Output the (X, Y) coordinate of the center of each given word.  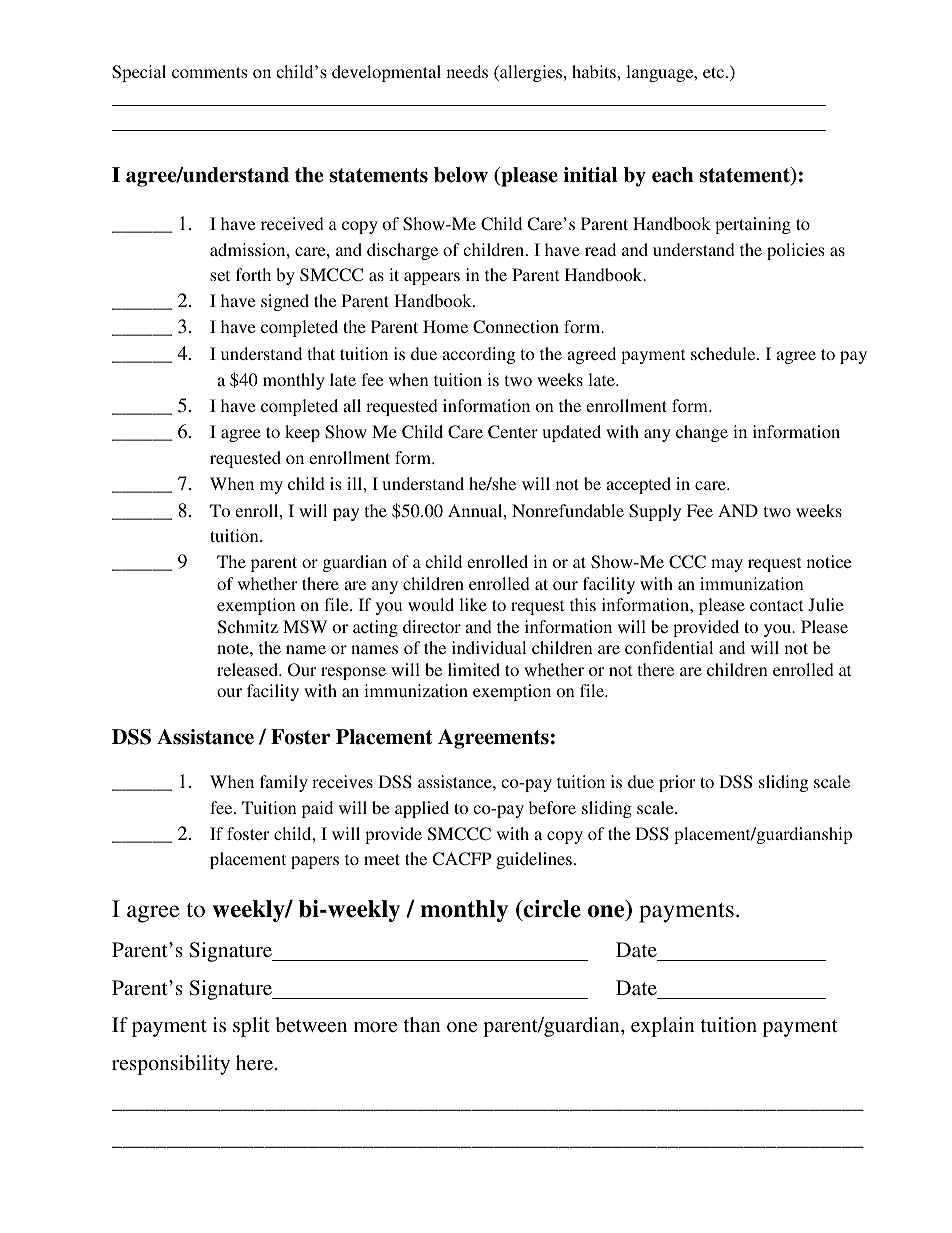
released (248, 669)
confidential (669, 647)
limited (474, 669)
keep (302, 433)
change (702, 433)
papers (315, 862)
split (251, 1027)
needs (467, 71)
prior (677, 783)
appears (432, 278)
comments (209, 72)
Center (513, 432)
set (220, 275)
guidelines (534, 860)
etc (715, 72)
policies (795, 251)
